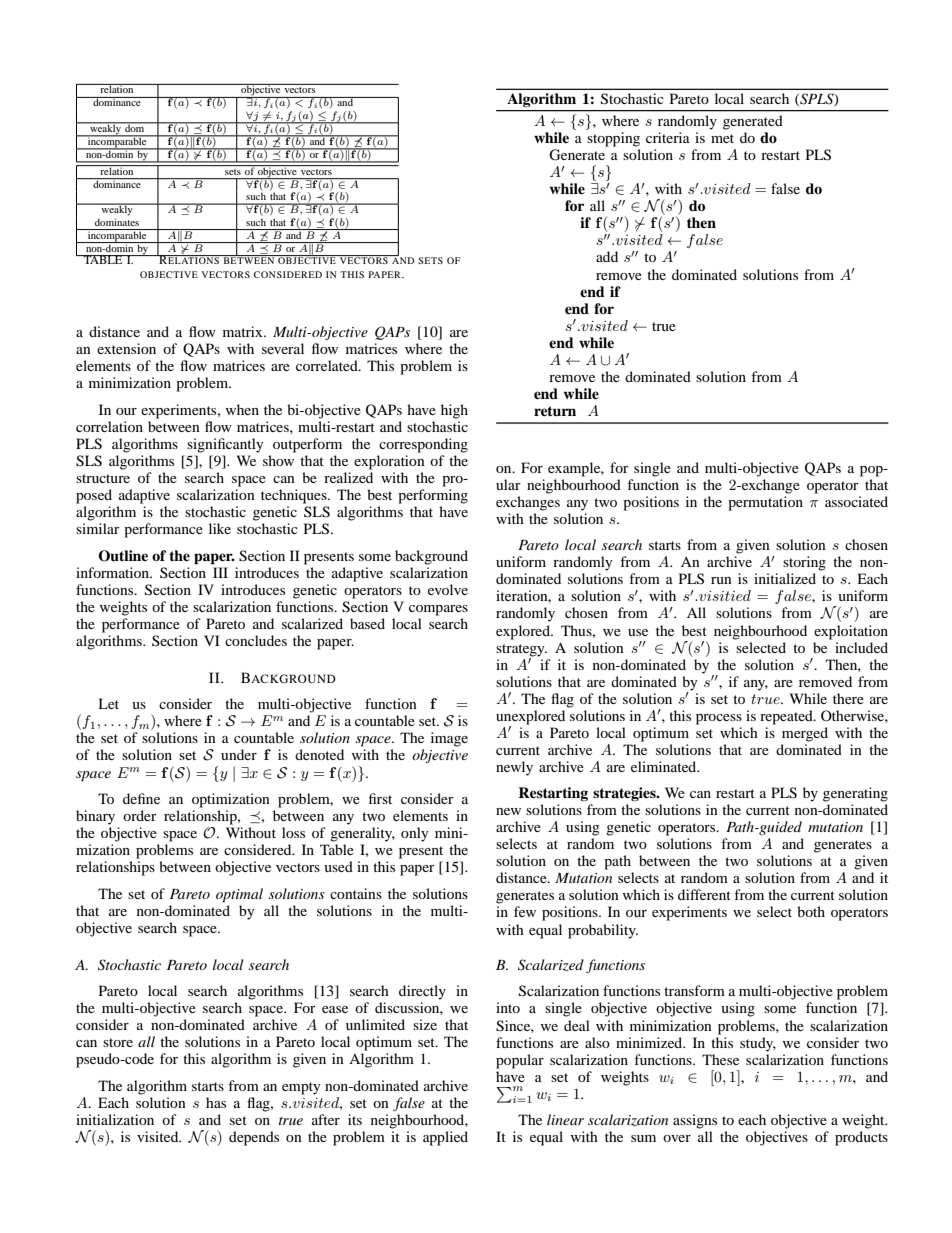 Image resolution: width=952 pixels, height=1233 pixels. Describe the element at coordinates (514, 768) in the screenshot. I see `newly` at that location.
